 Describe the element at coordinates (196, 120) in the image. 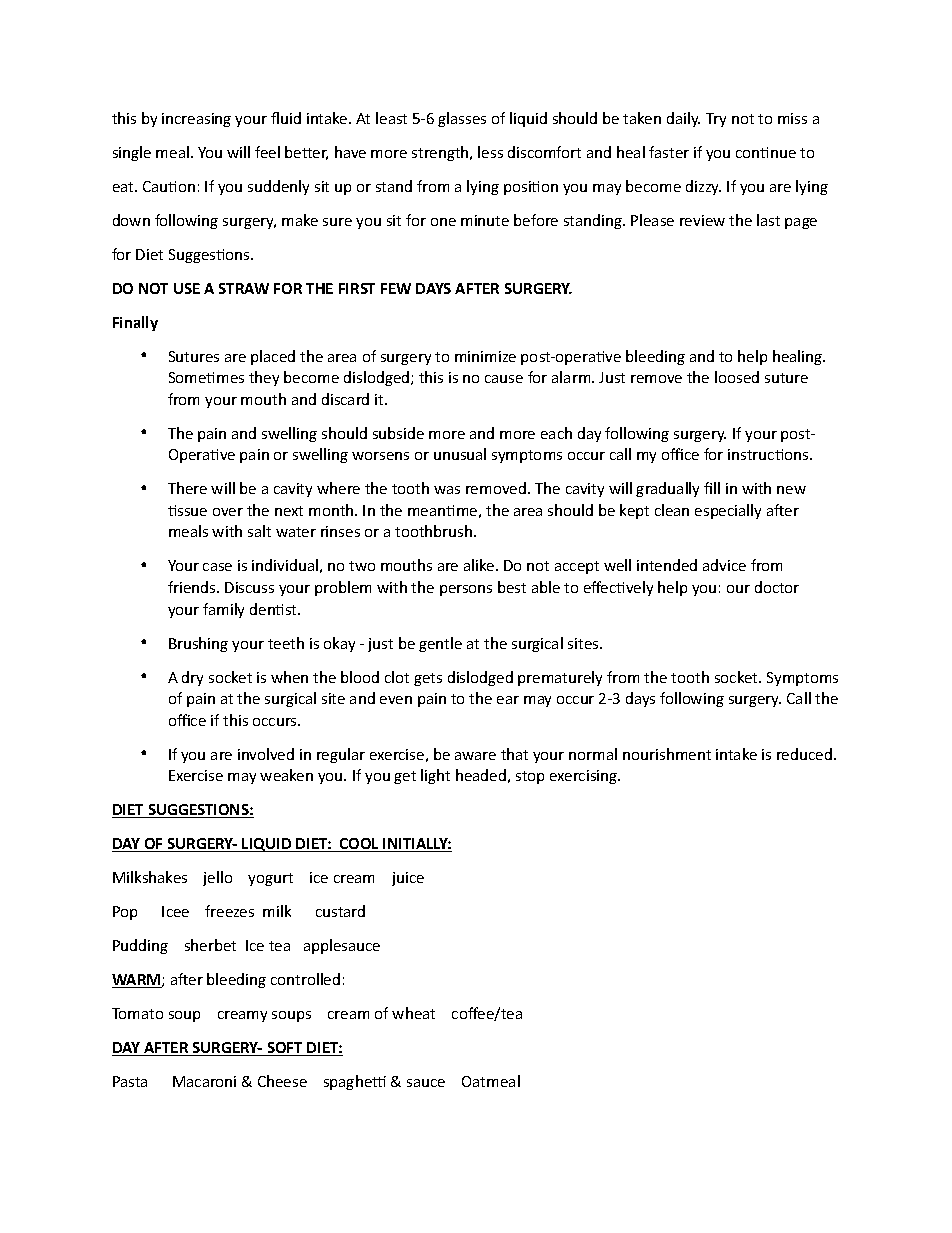

I see `increasing` at that location.
